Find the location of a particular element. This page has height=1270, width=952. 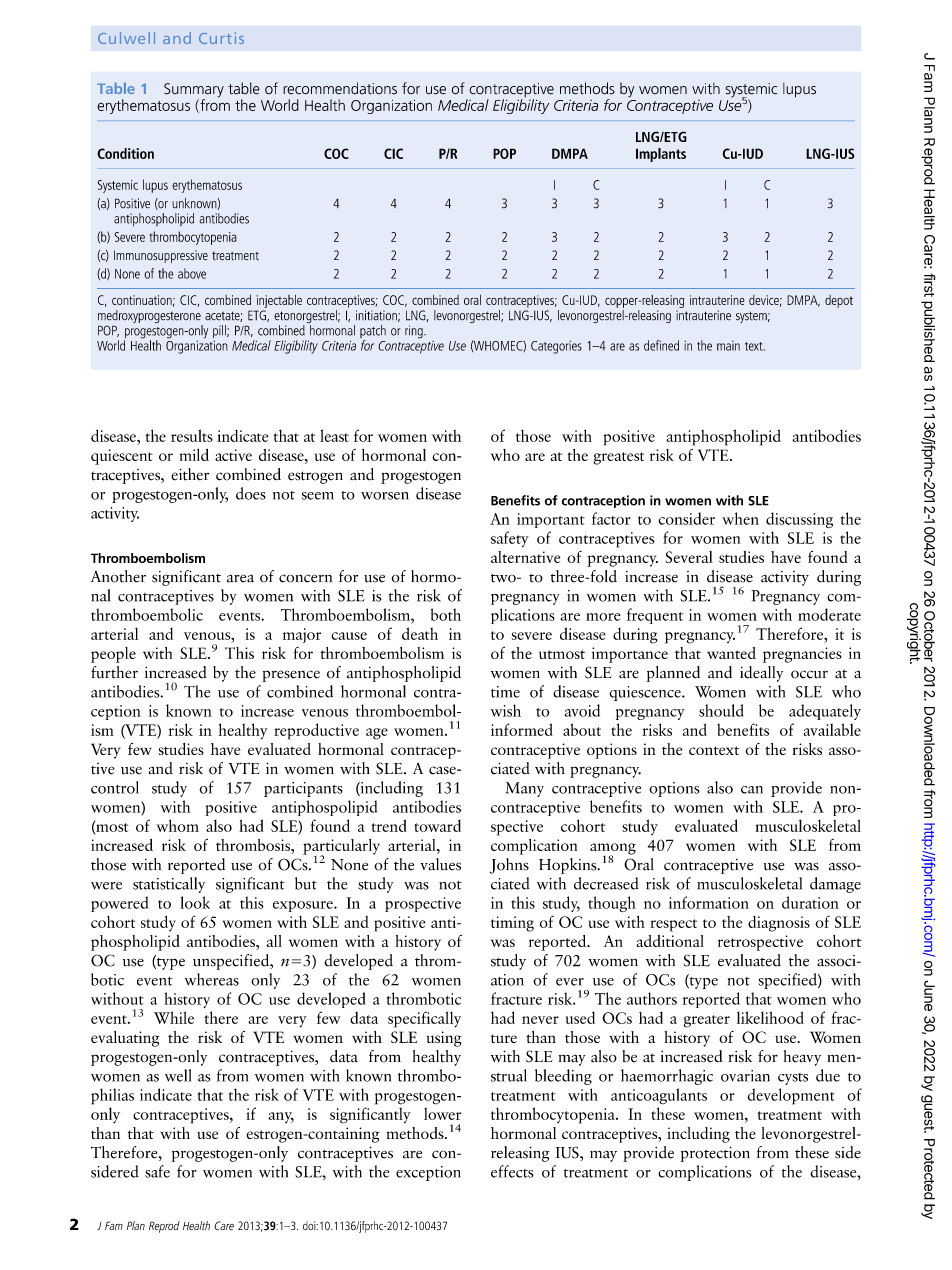

depot is located at coordinates (839, 301).
